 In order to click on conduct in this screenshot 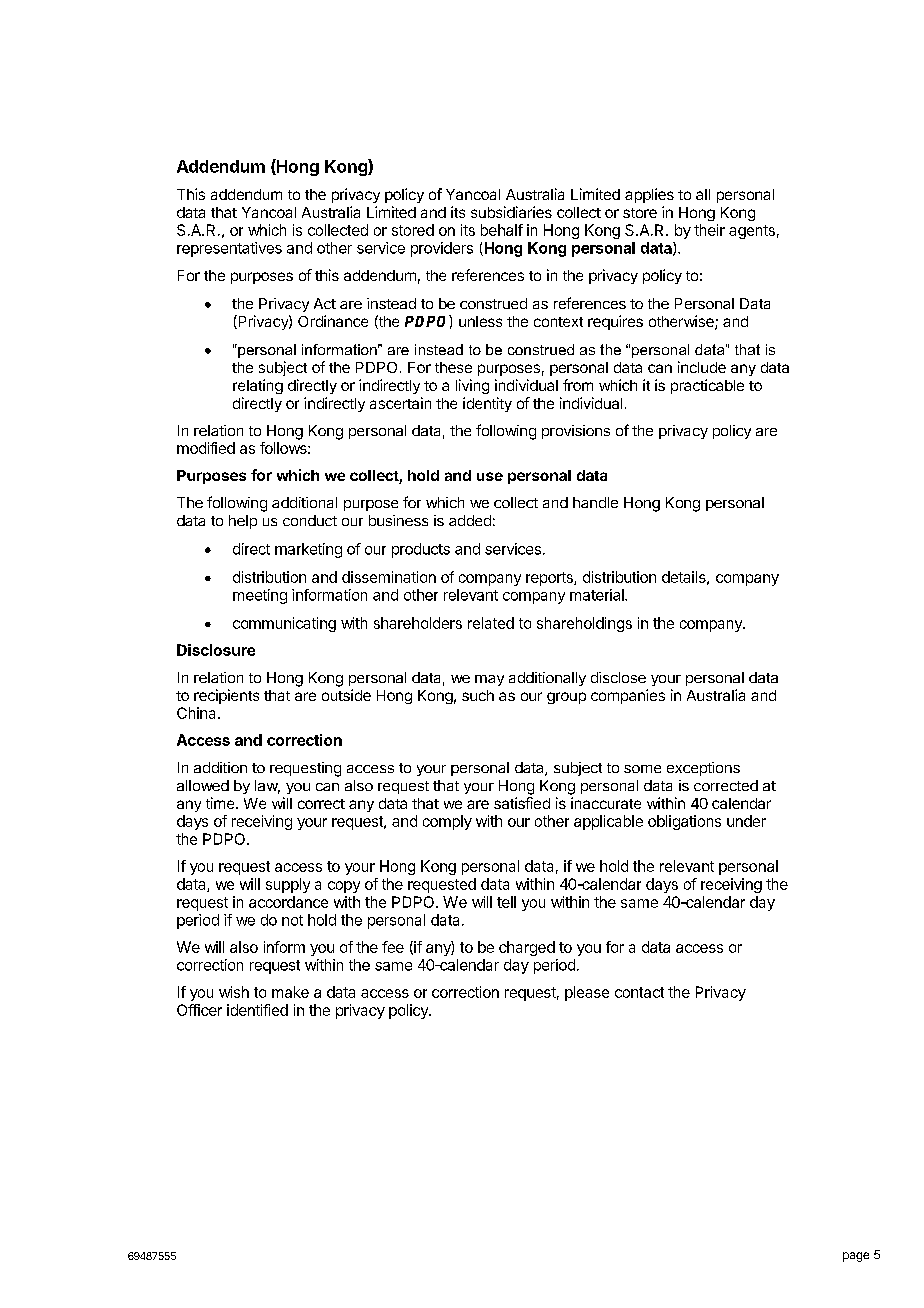, I will do `click(310, 520)`.
